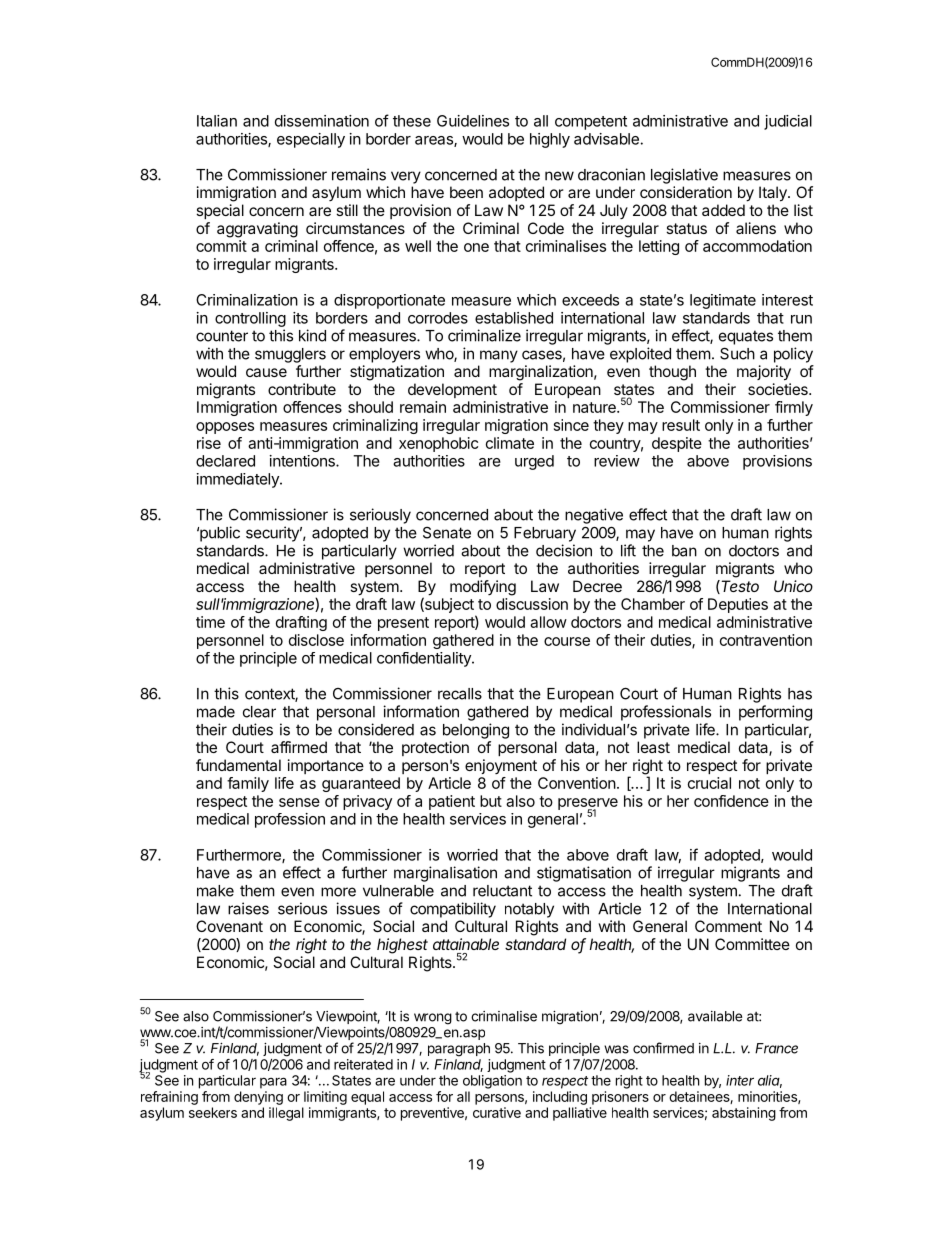 The width and height of the document is (952, 1233). Describe the element at coordinates (473, 121) in the document. I see `Guidelines` at that location.
